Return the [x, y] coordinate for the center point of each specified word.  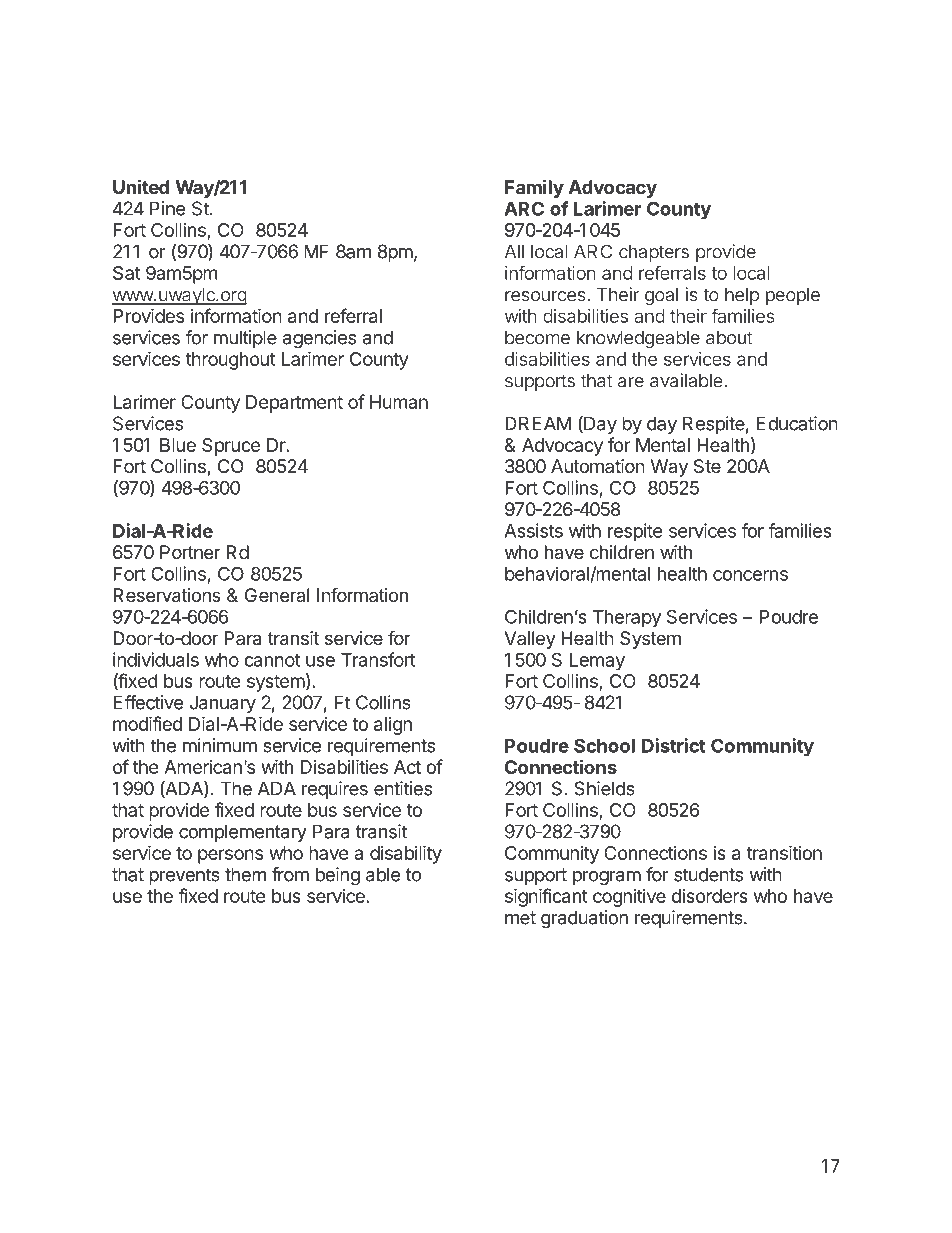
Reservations [167, 595]
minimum [220, 745]
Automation [598, 466]
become [537, 337]
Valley [530, 640]
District [674, 745]
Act [407, 767]
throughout [231, 361]
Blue [178, 445]
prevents [184, 876]
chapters [654, 253]
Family [534, 188]
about [729, 337]
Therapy [627, 619]
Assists [533, 530]
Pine [167, 208]
